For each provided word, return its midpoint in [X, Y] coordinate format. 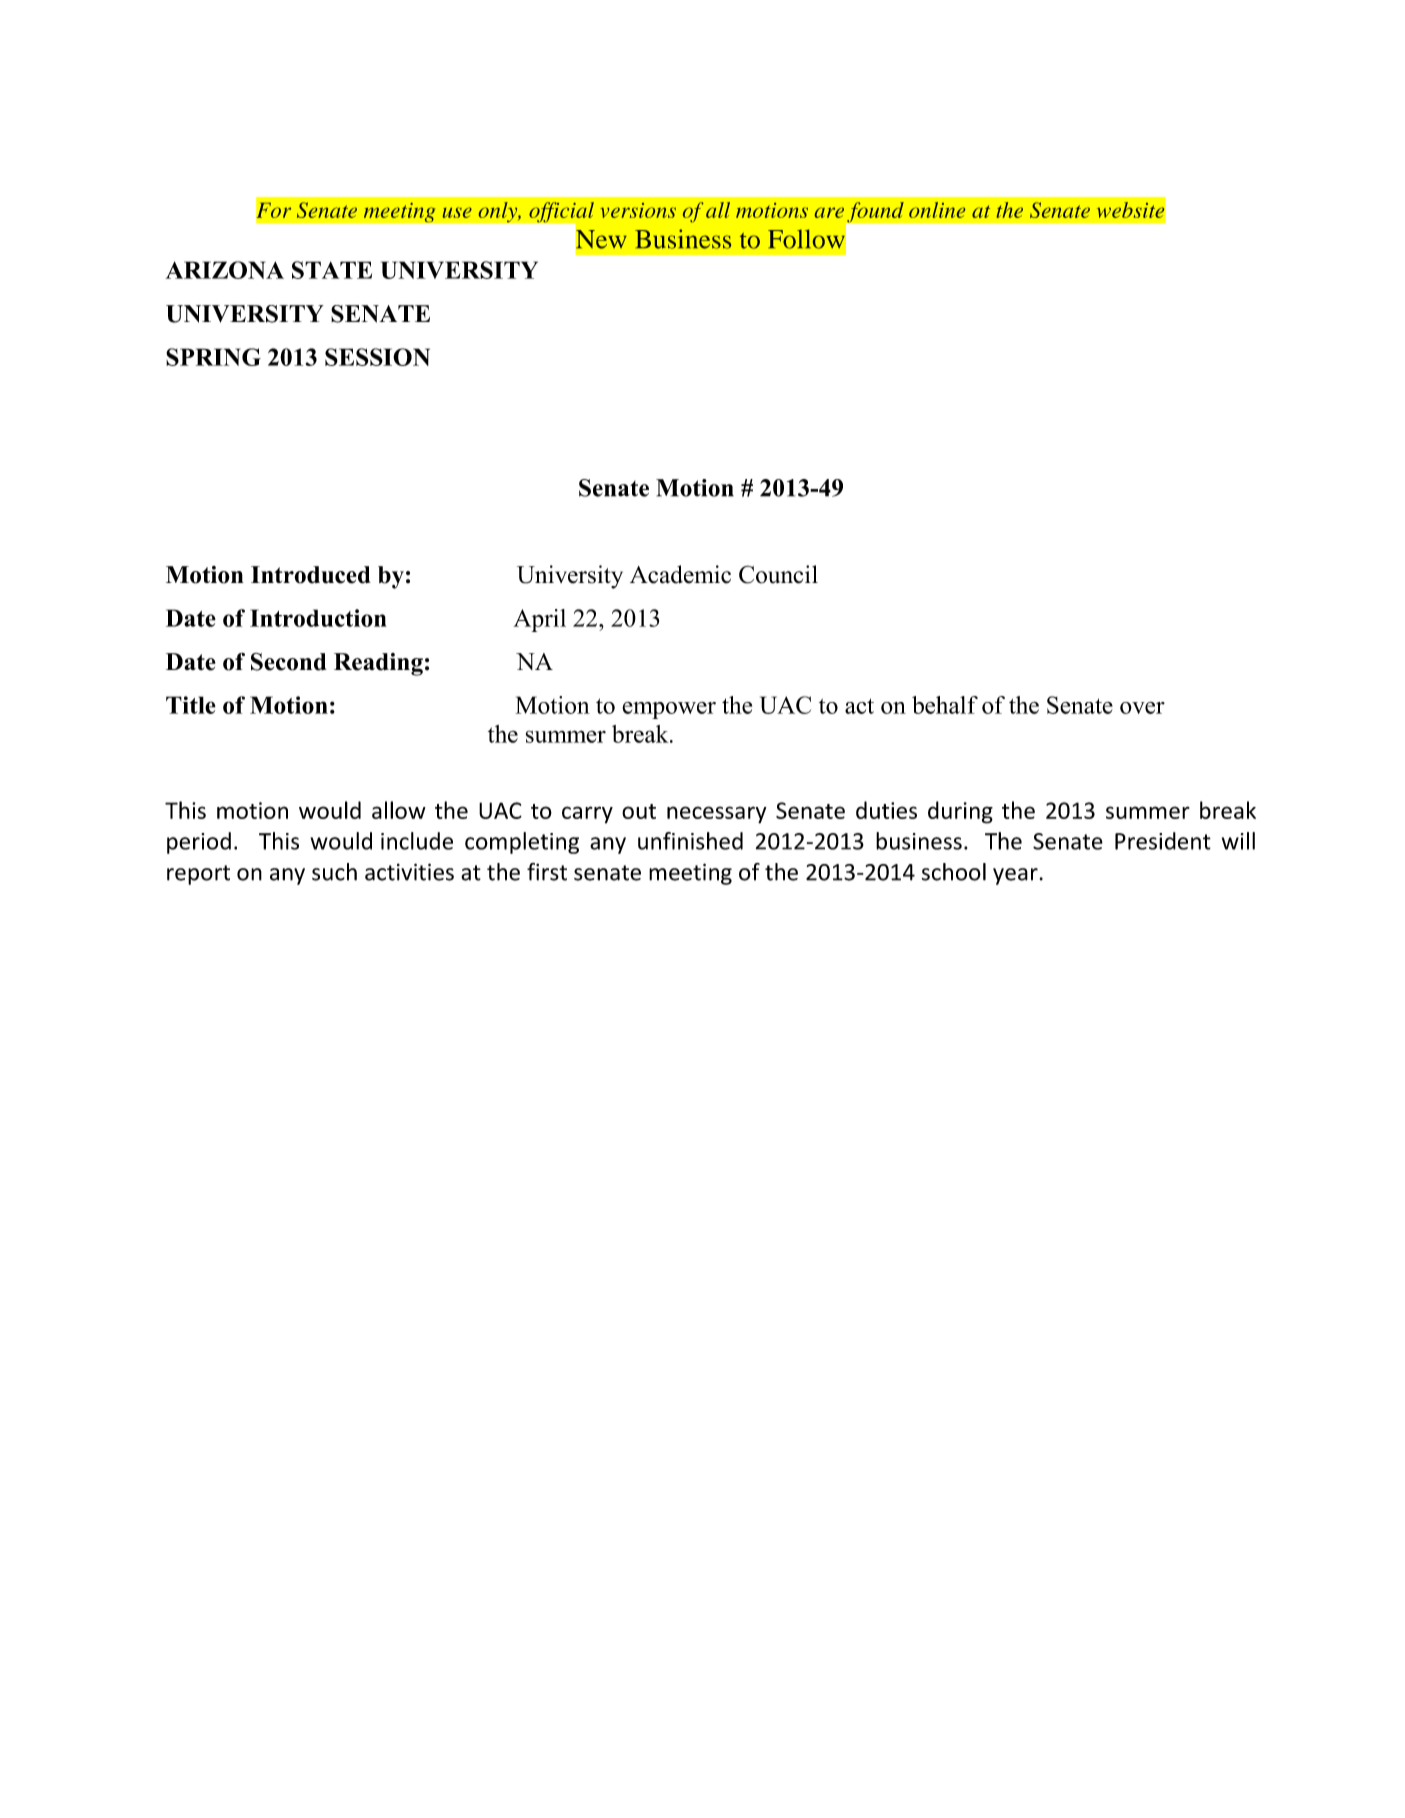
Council [778, 574]
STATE [332, 270]
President [1163, 841]
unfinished [690, 841]
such [334, 872]
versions [638, 210]
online [937, 210]
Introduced [311, 575]
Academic [680, 574]
